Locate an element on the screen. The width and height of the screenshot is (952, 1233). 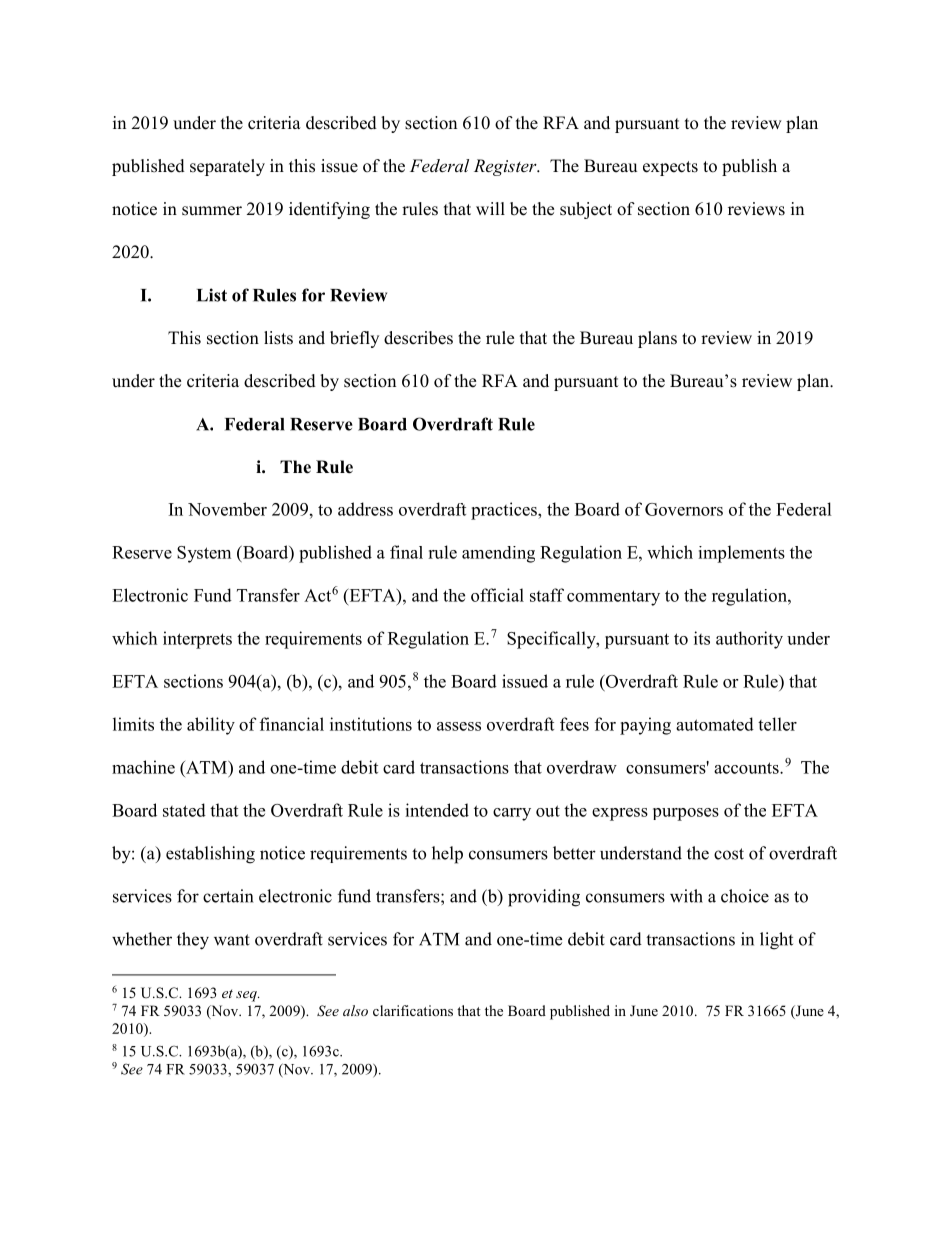
seq is located at coordinates (247, 996).
